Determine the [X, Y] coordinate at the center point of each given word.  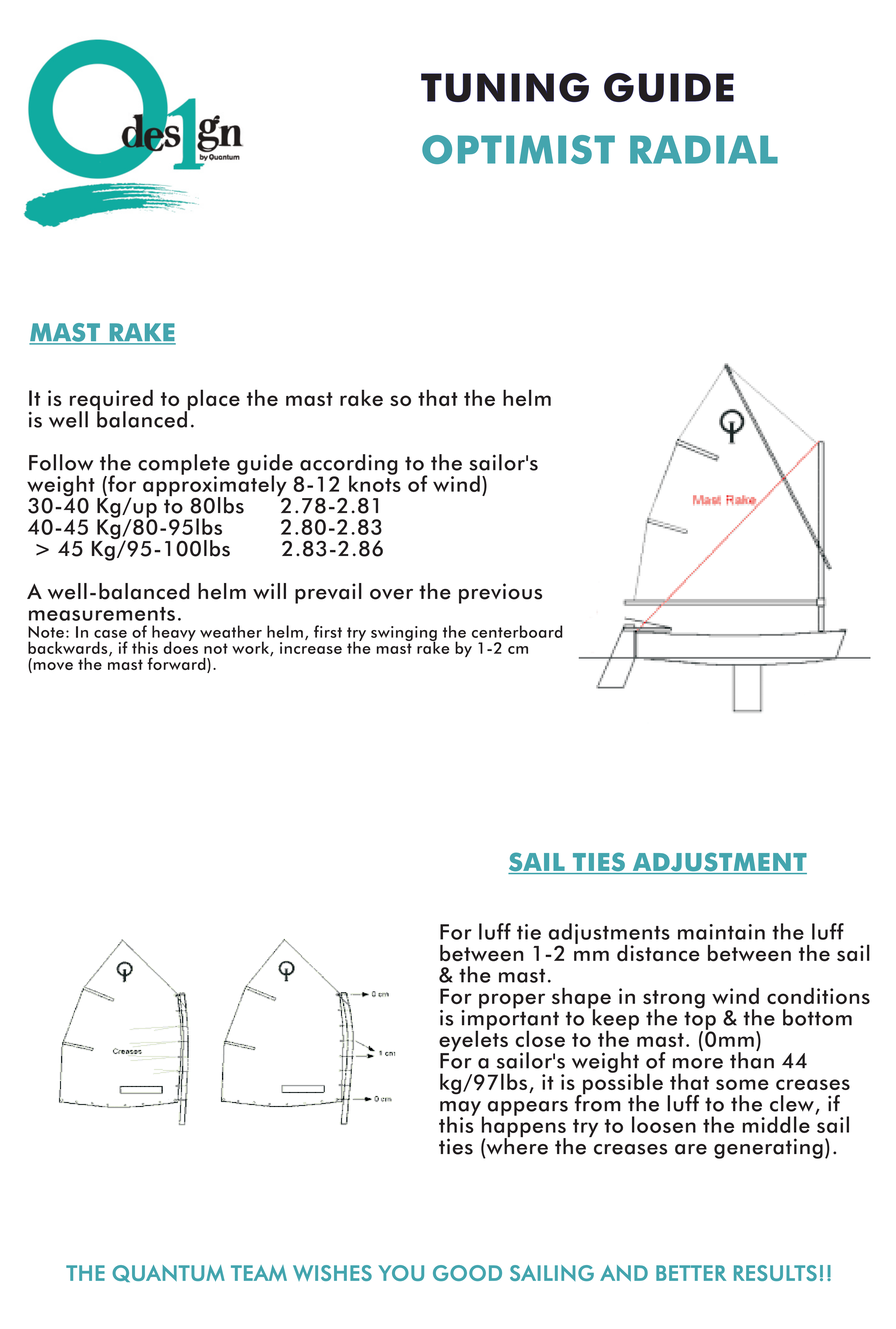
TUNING [505, 87]
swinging [404, 634]
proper [512, 1001]
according [348, 465]
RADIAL [704, 149]
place [212, 401]
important [510, 1019]
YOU [401, 1273]
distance [658, 953]
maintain [721, 932]
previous [500, 593]
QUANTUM [168, 1273]
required [111, 401]
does [180, 646]
